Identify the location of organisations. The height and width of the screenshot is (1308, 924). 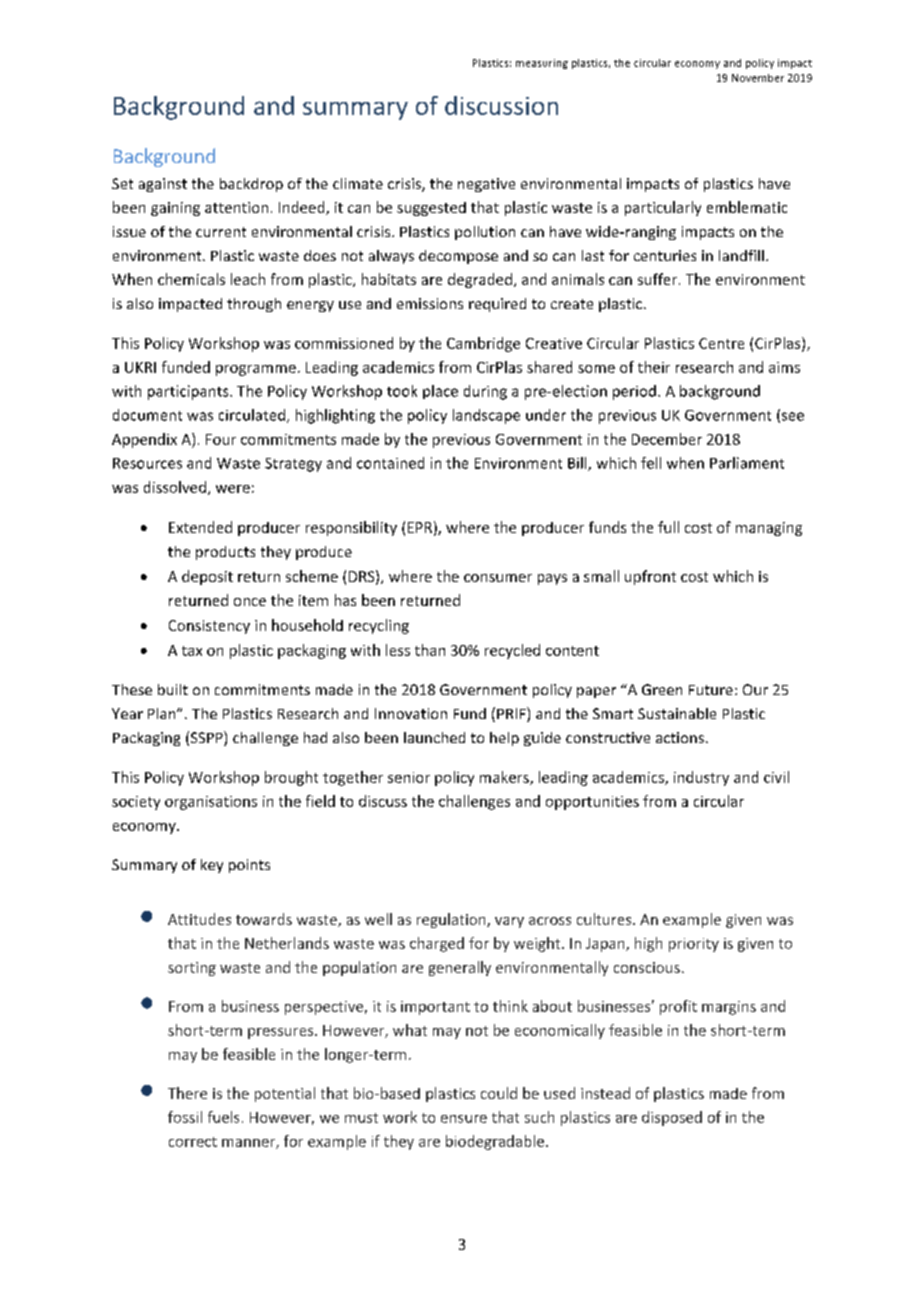
(211, 803).
